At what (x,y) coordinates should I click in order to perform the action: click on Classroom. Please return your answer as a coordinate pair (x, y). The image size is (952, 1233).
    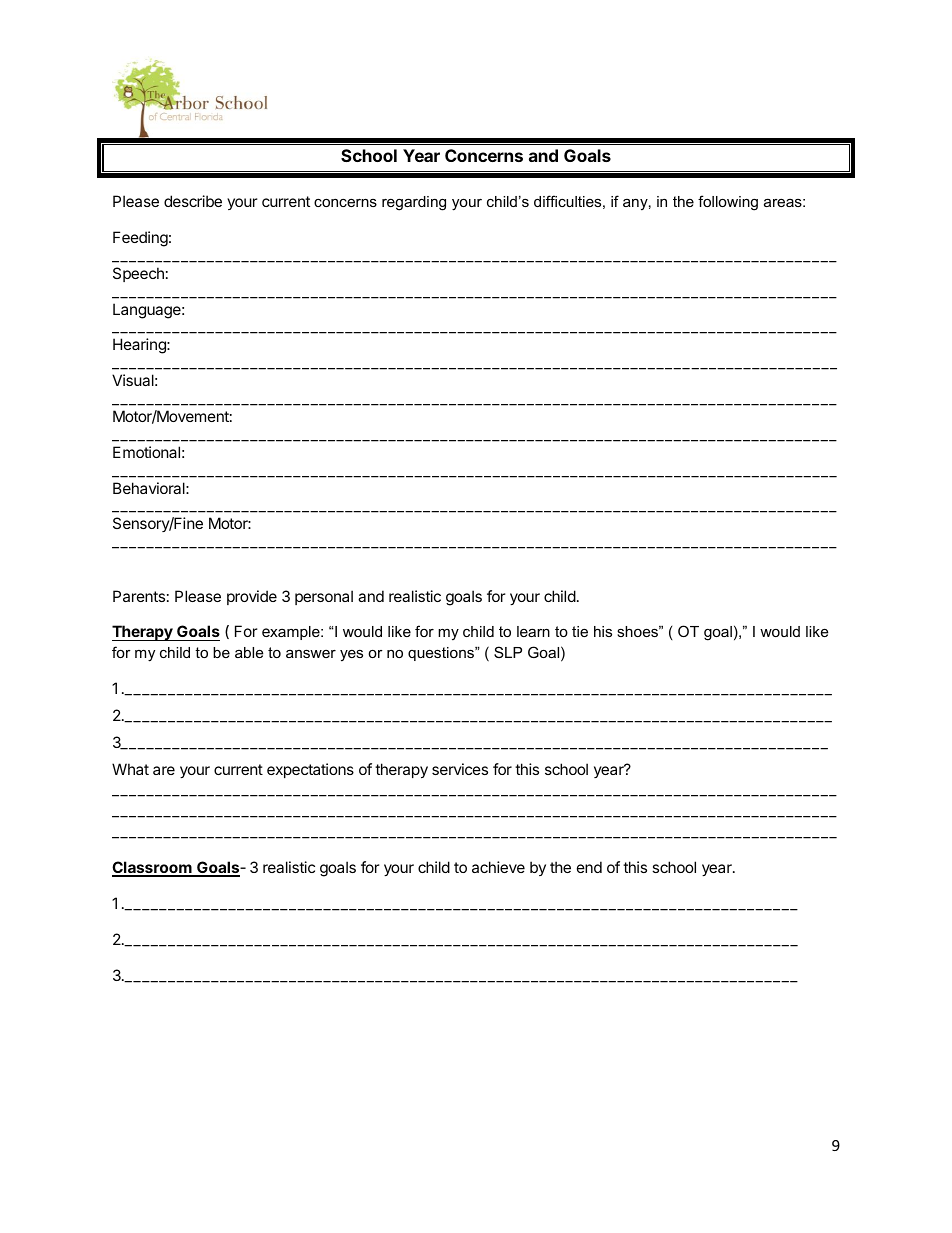
    Looking at the image, I should click on (153, 868).
